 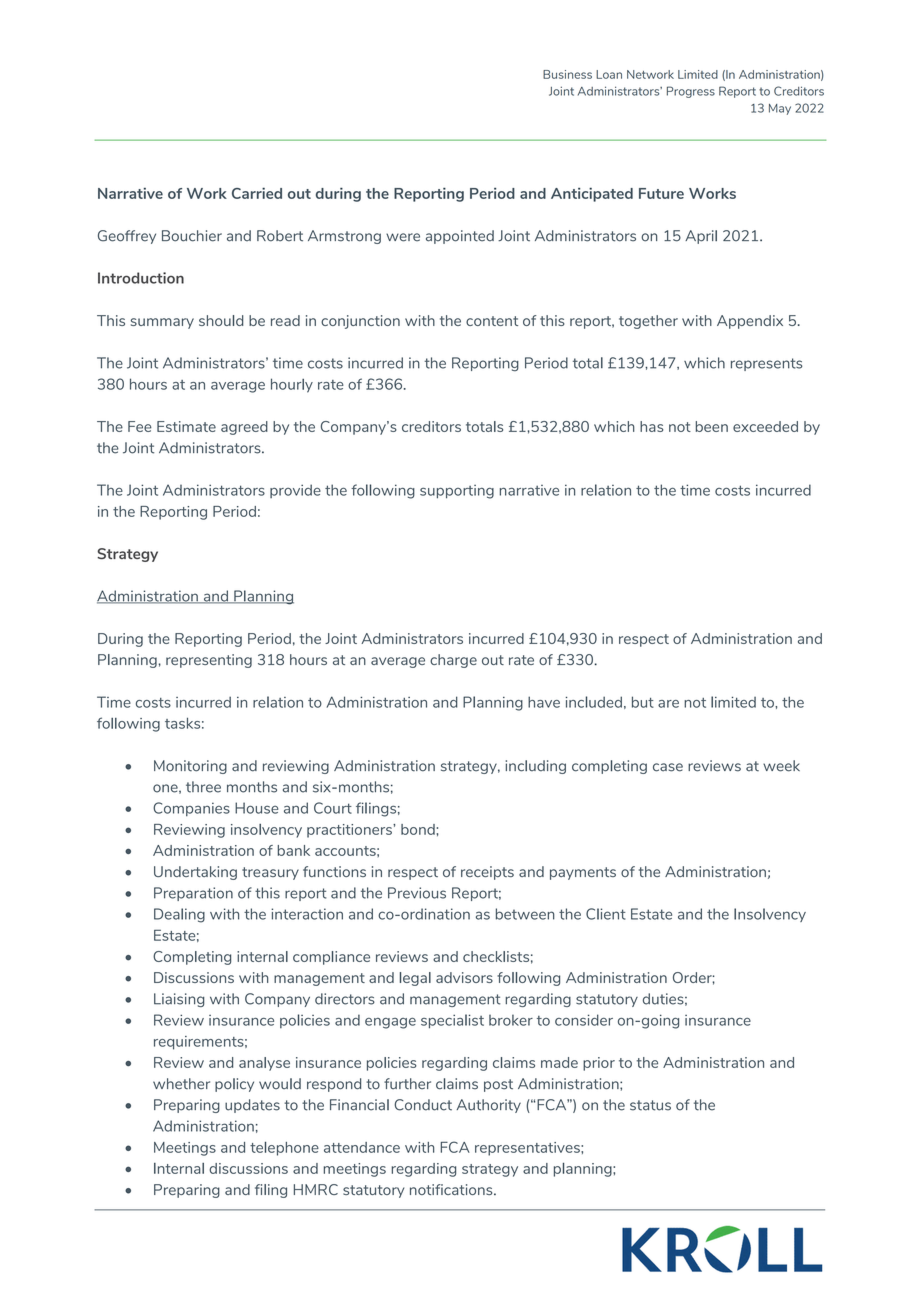 What do you see at coordinates (209, 661) in the screenshot?
I see `representing` at bounding box center [209, 661].
